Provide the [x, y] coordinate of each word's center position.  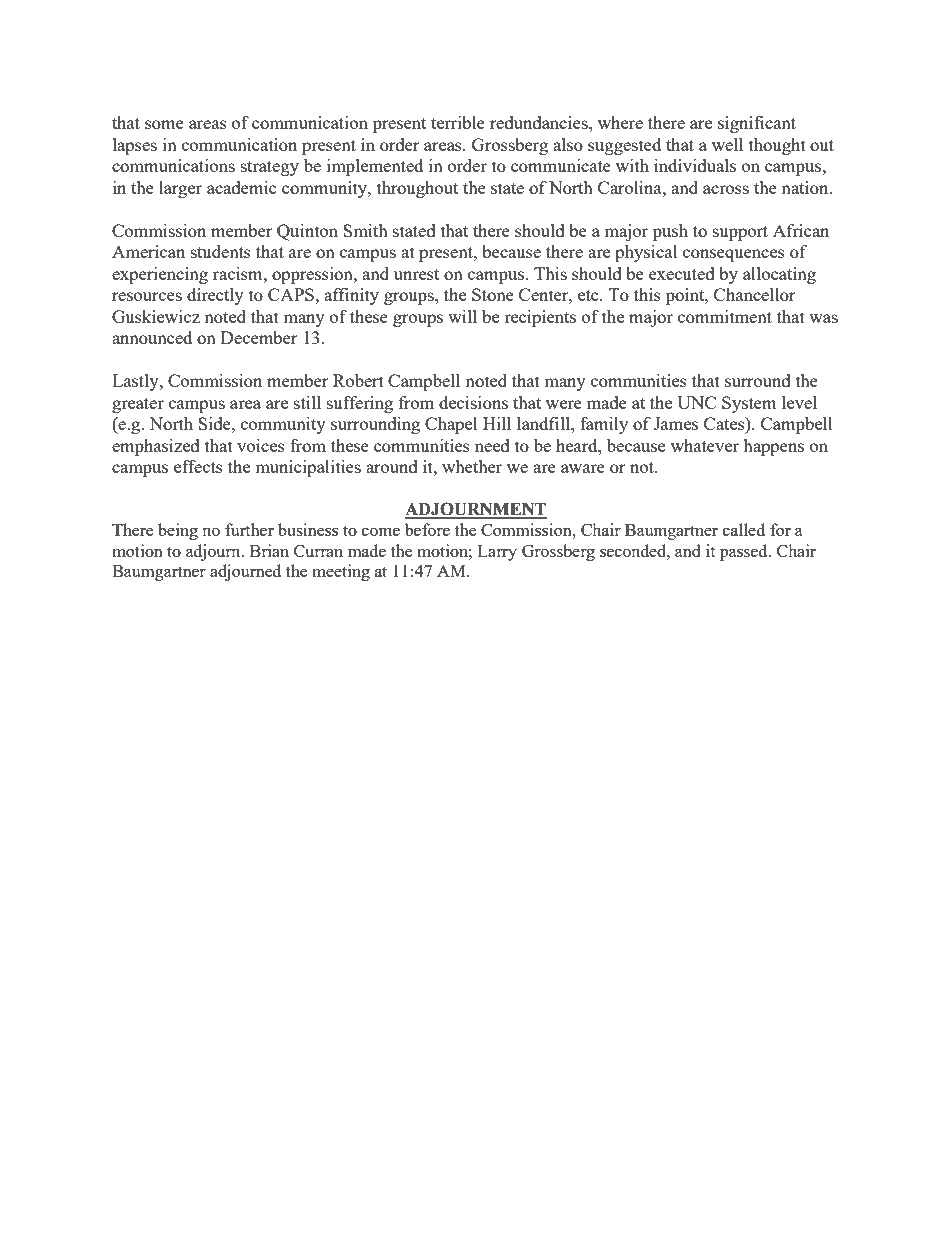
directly [215, 296]
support [740, 233]
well [727, 144]
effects [198, 466]
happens [773, 447]
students [221, 251]
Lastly [136, 382]
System [749, 404]
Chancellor [755, 294]
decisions [473, 402]
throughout [417, 189]
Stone [493, 294]
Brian [269, 550]
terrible [458, 122]
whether [472, 466]
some [164, 124]
